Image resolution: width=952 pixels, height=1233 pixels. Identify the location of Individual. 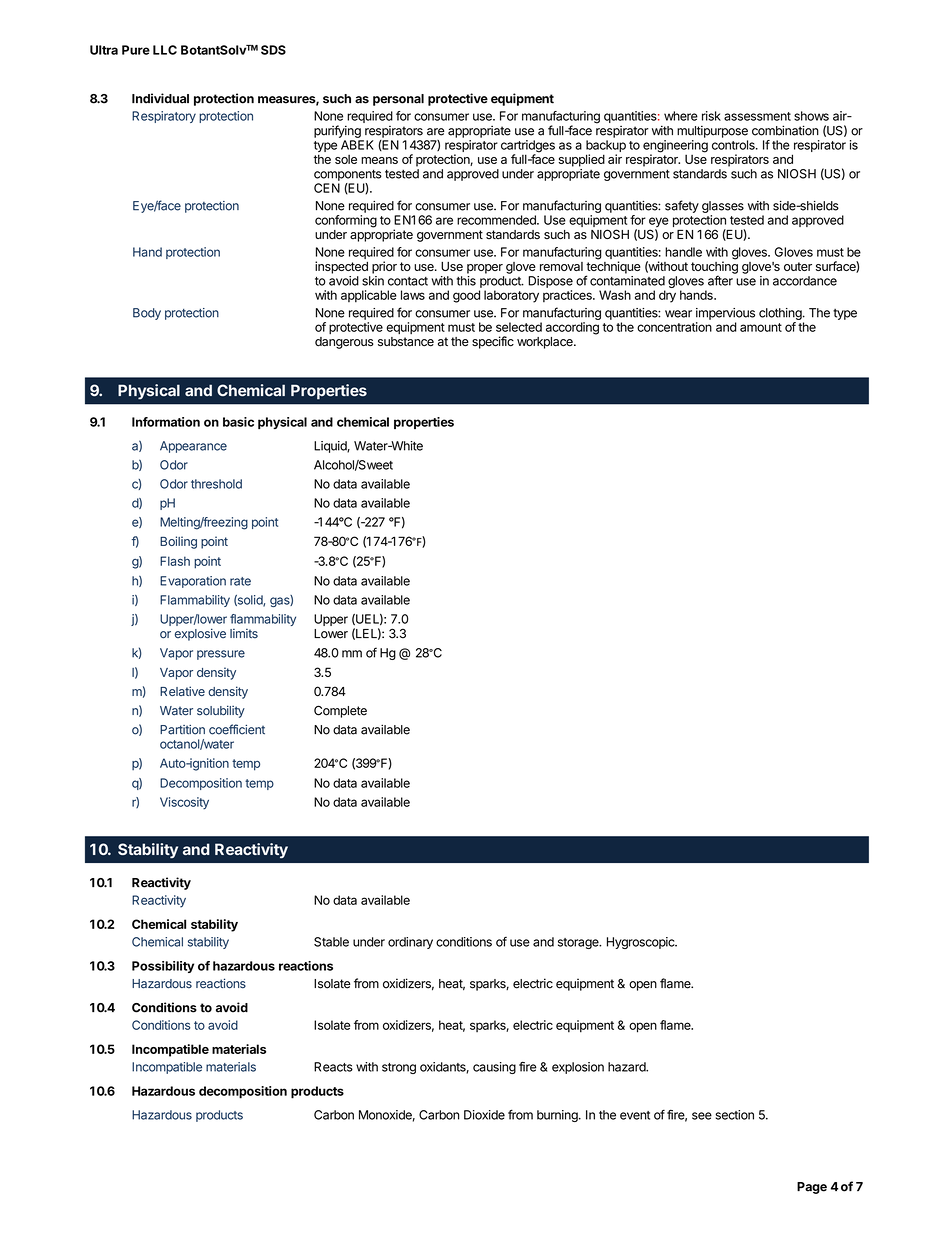
(160, 98).
